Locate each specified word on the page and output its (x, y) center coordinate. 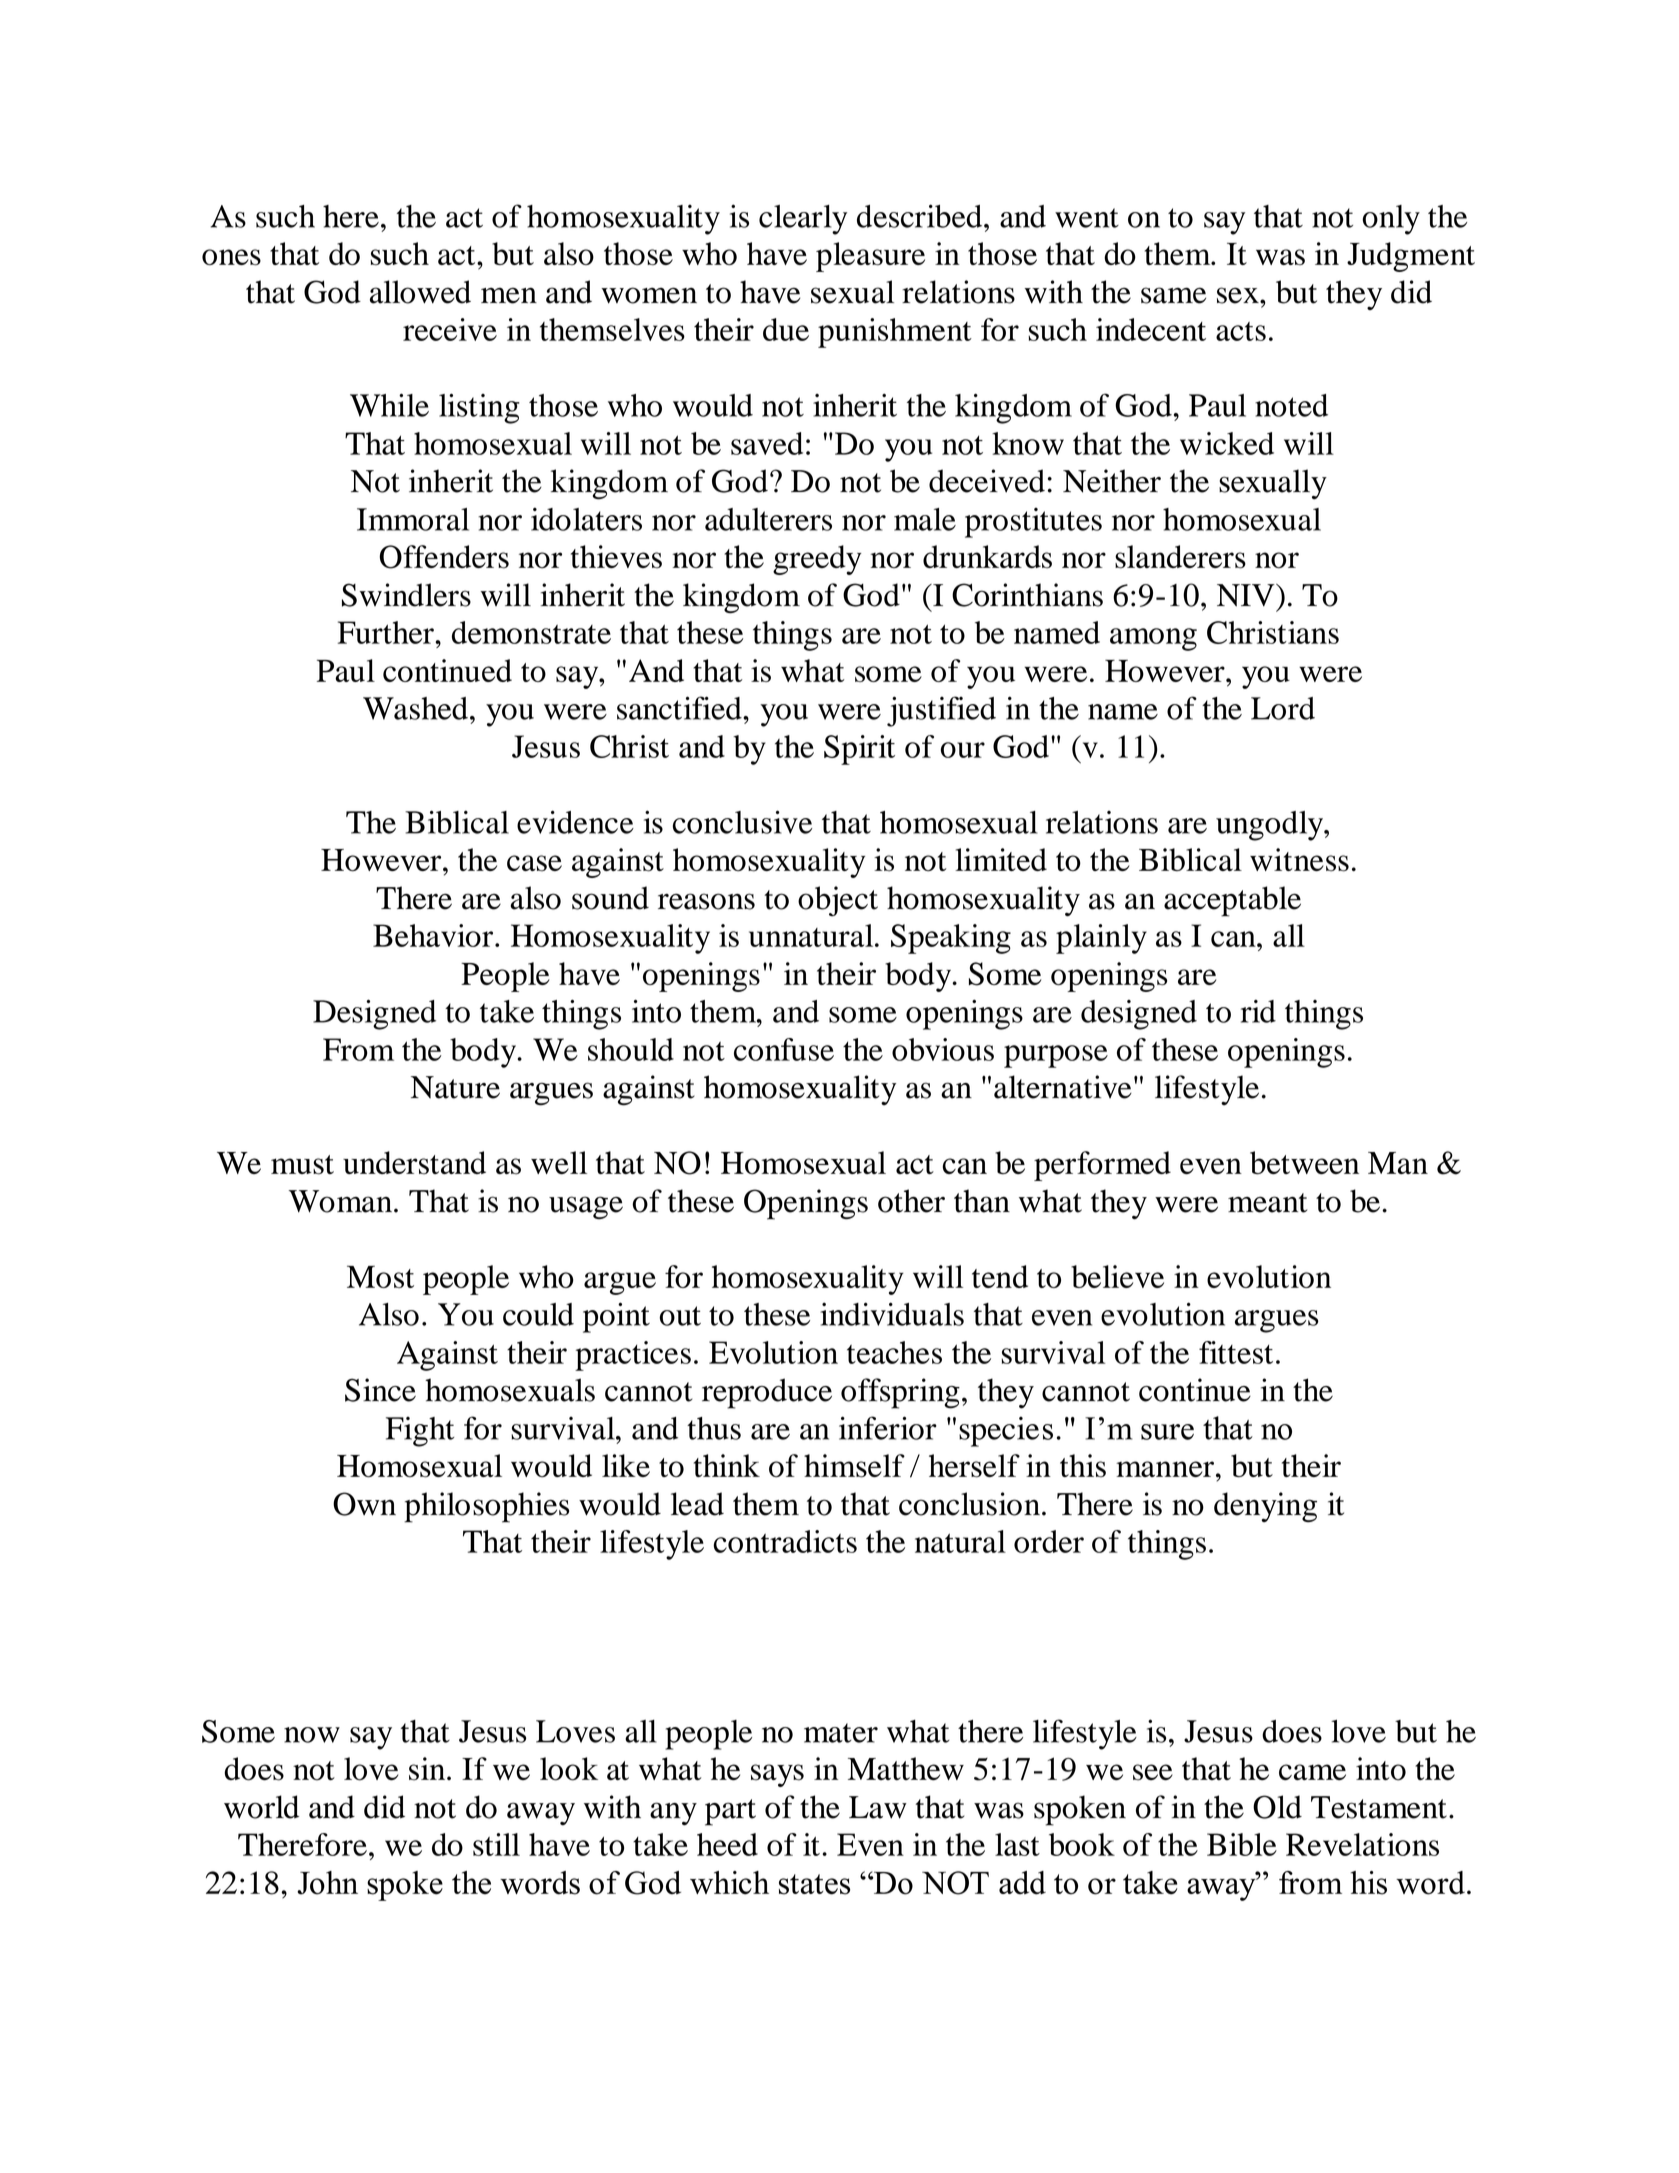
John (327, 1883)
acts (1241, 331)
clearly (803, 220)
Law (878, 1807)
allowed (420, 292)
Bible (1242, 1844)
